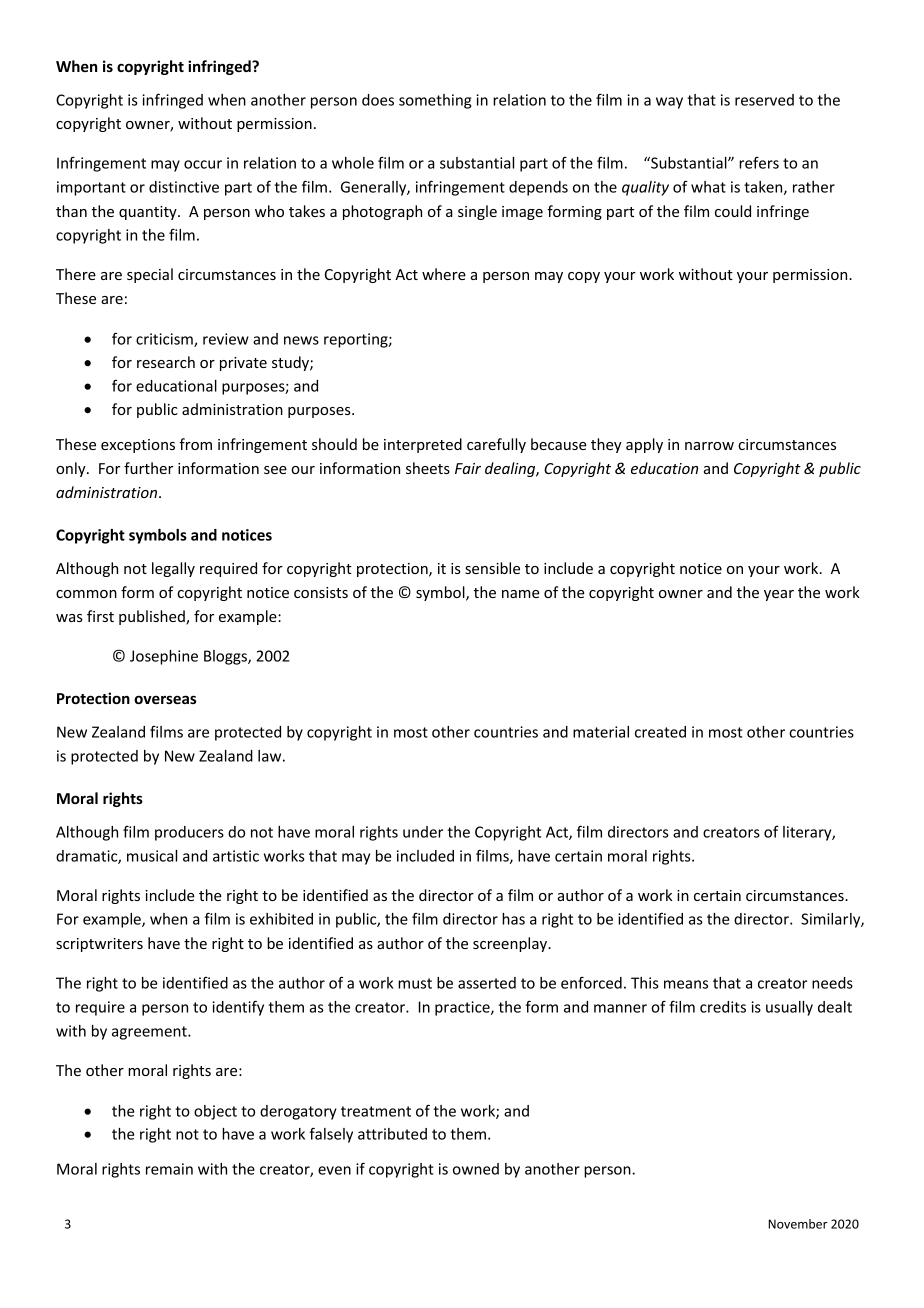 Image resolution: width=924 pixels, height=1308 pixels. Describe the element at coordinates (99, 945) in the document. I see `scriptwriters` at that location.
